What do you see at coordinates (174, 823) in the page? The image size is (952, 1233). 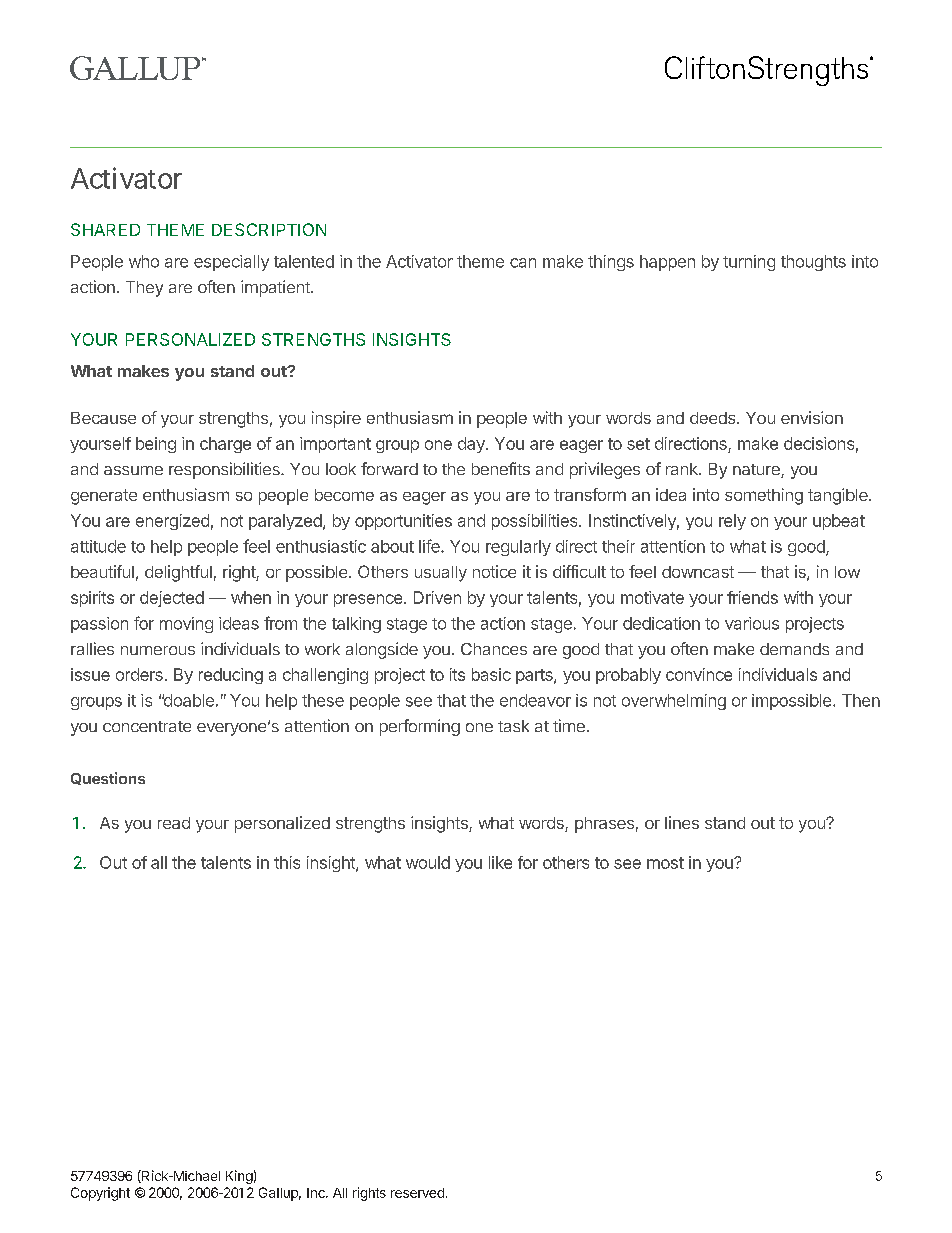 I see `read` at bounding box center [174, 823].
